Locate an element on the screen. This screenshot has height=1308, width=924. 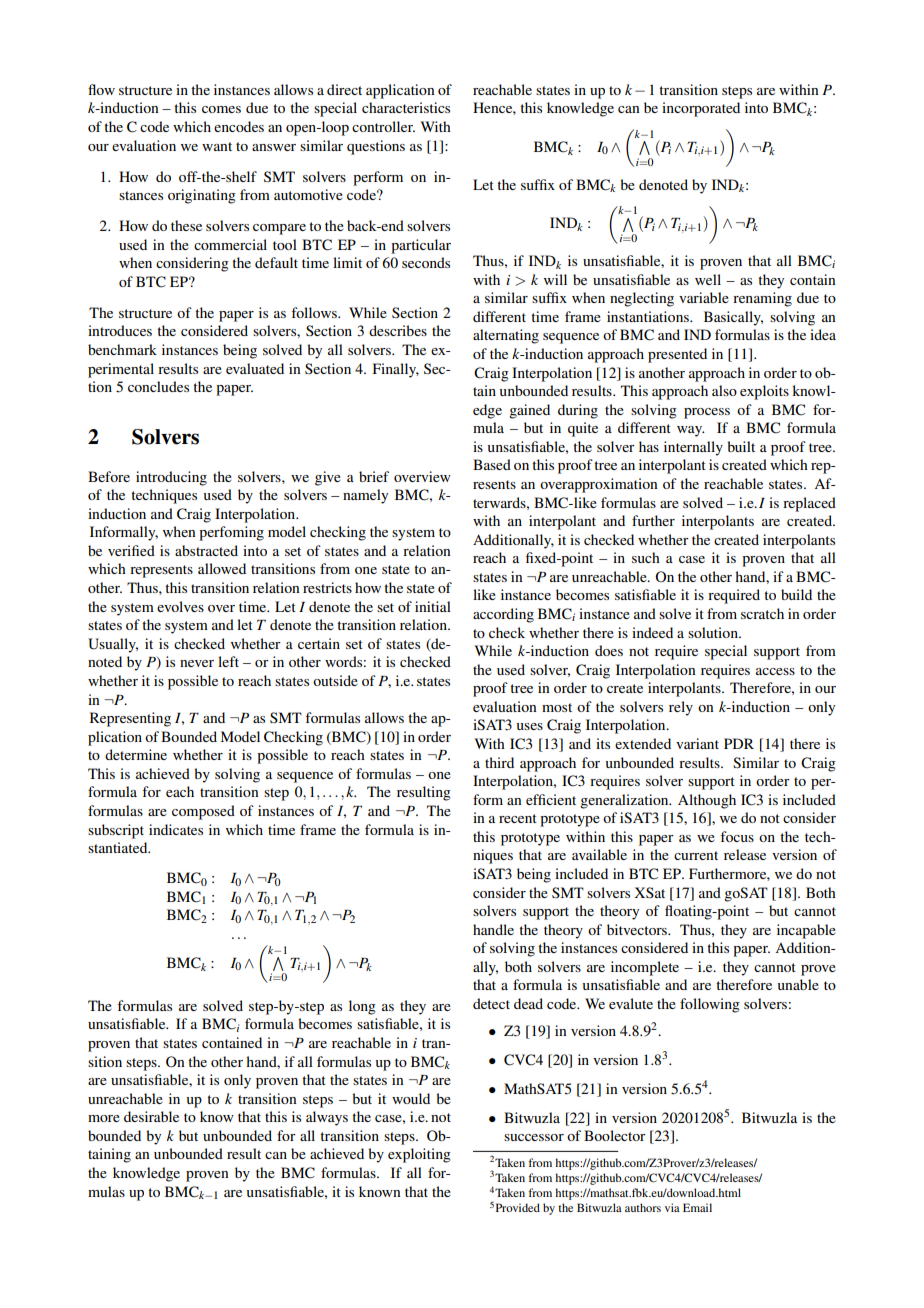
never is located at coordinates (197, 663).
